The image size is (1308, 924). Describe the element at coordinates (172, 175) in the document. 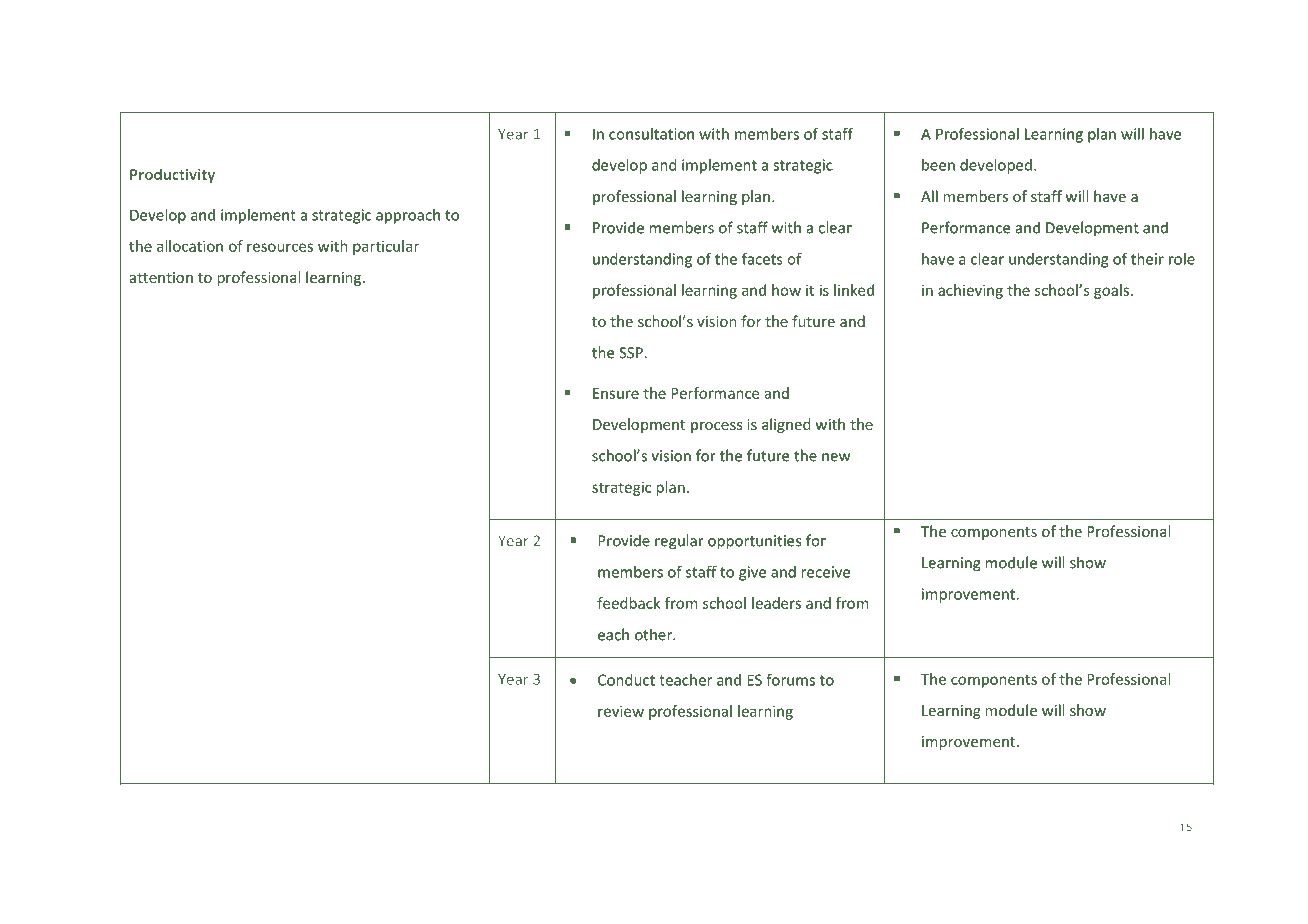

I see `Productivity` at that location.
